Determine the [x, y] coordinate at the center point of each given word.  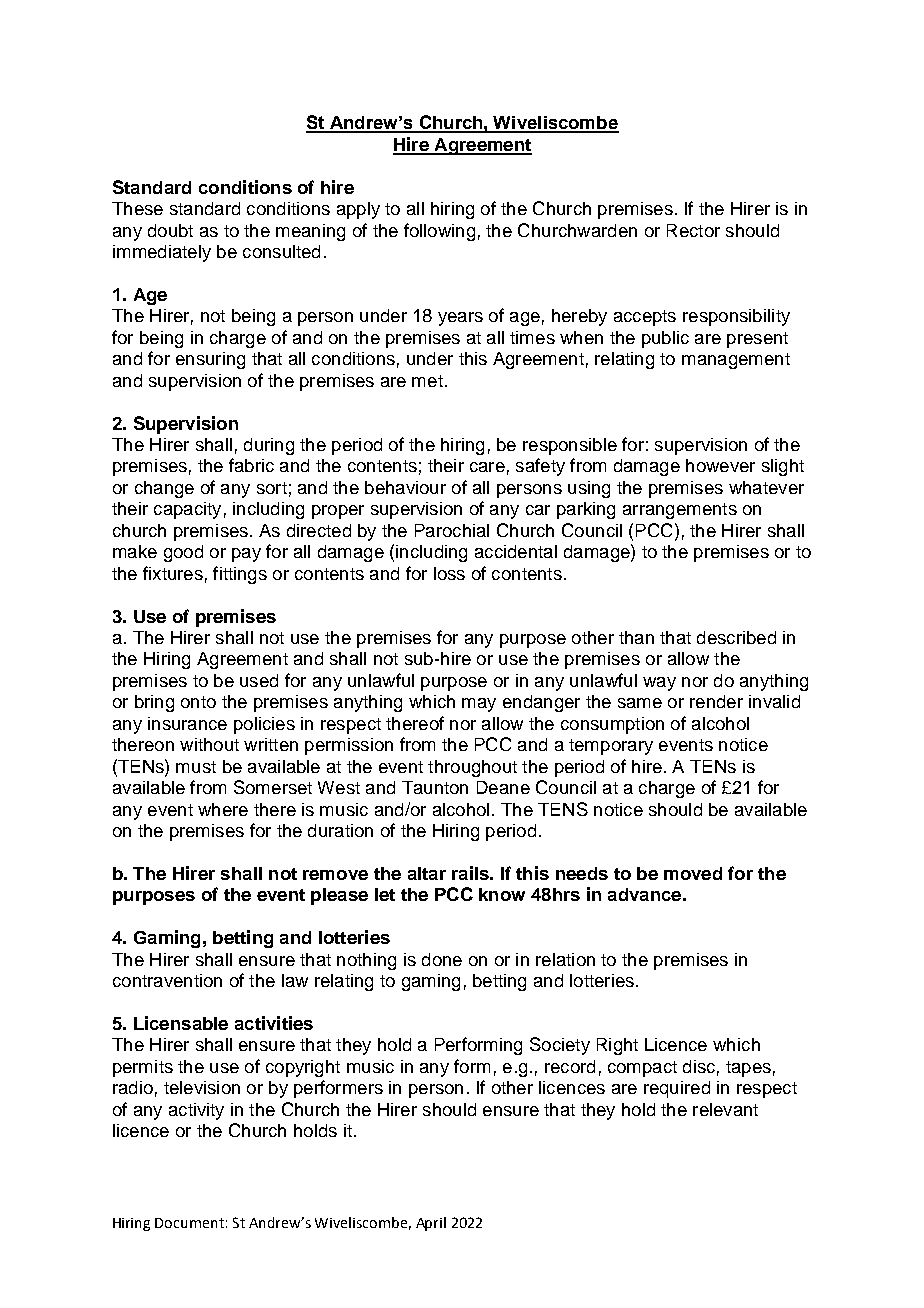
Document [189, 1223]
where [223, 809]
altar [427, 873]
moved [693, 873]
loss [449, 573]
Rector [693, 230]
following [439, 232]
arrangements [680, 511]
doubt [170, 230]
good [183, 553]
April [431, 1224]
